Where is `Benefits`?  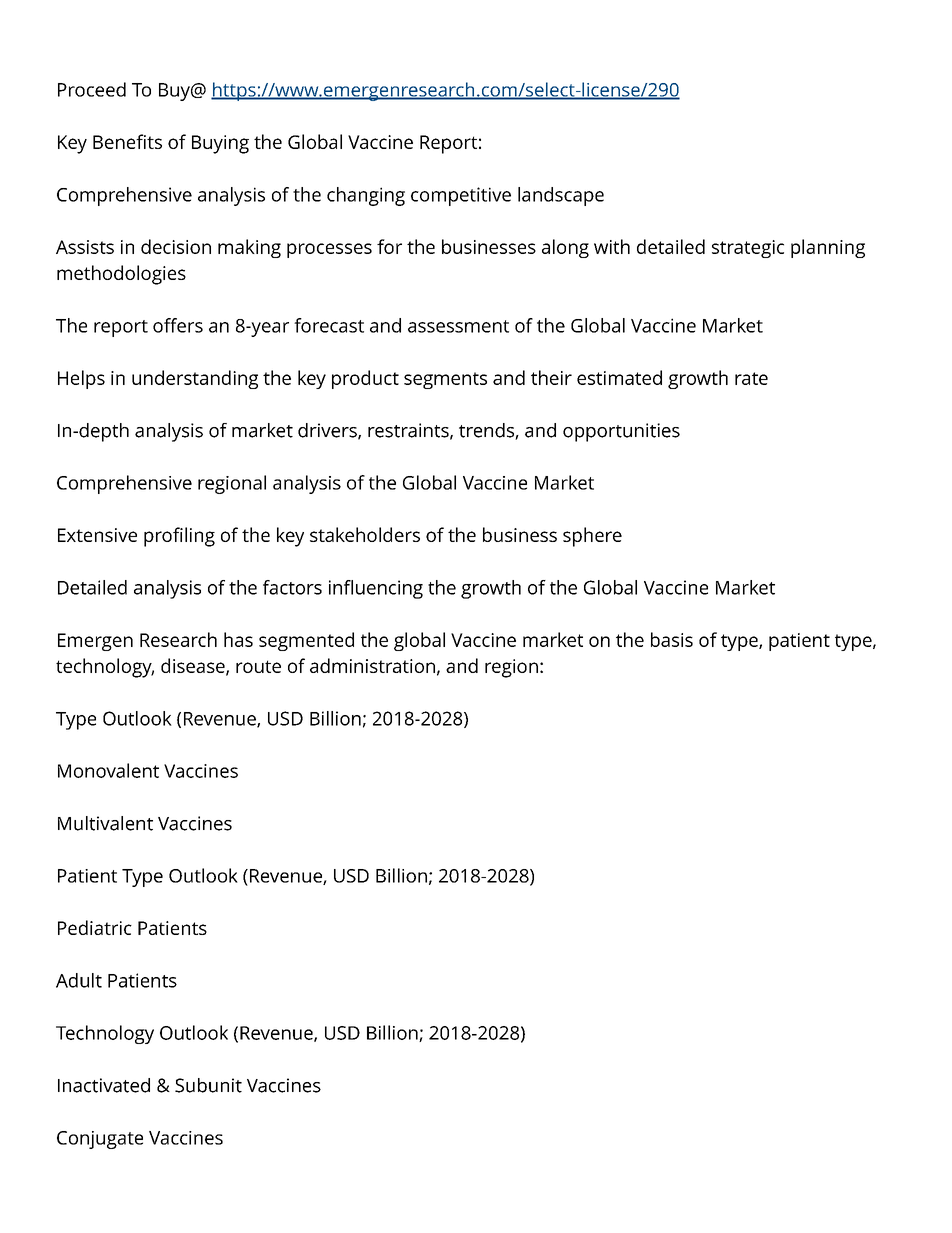
Benefits is located at coordinates (127, 141).
